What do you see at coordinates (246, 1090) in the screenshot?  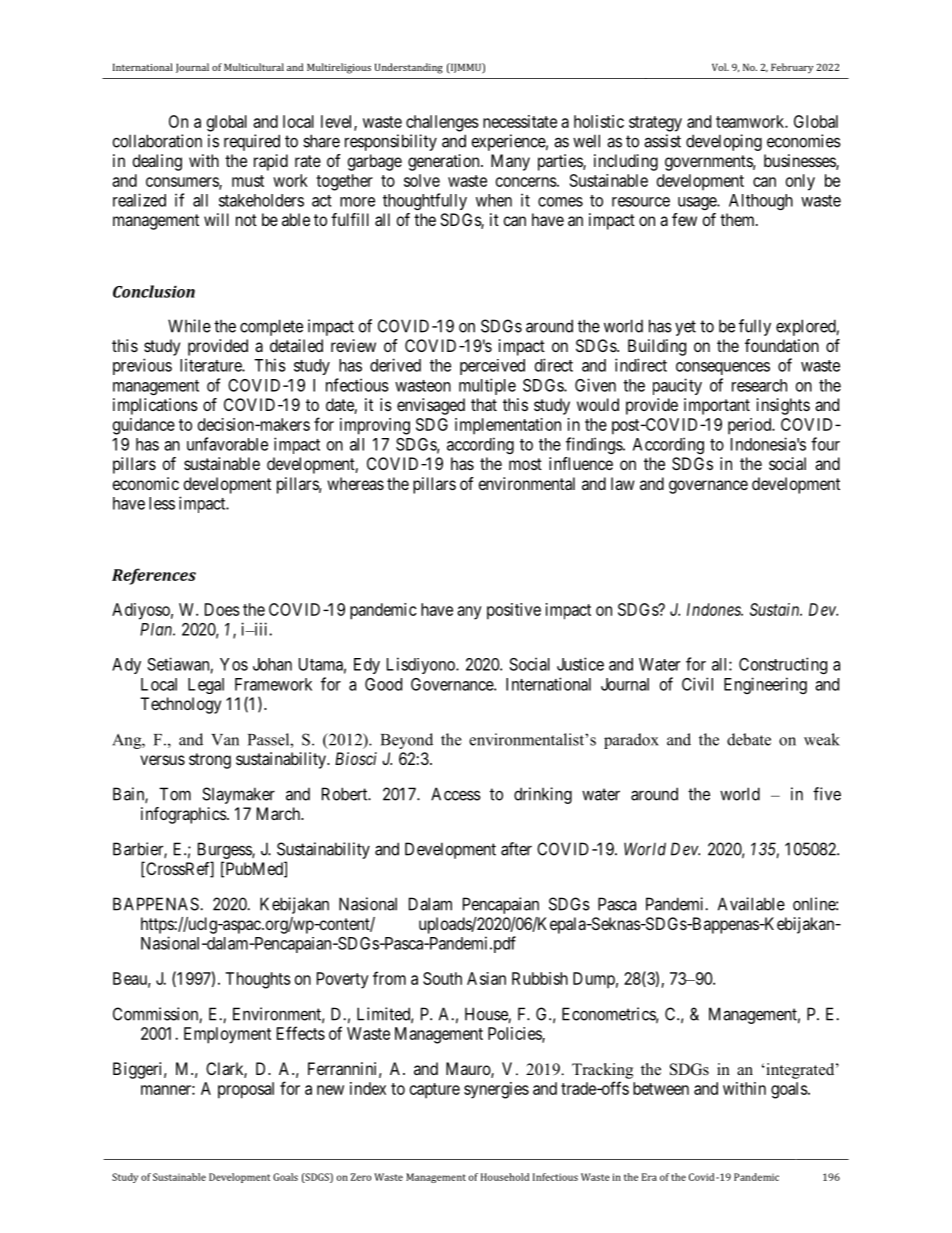 I see `proposal` at bounding box center [246, 1090].
